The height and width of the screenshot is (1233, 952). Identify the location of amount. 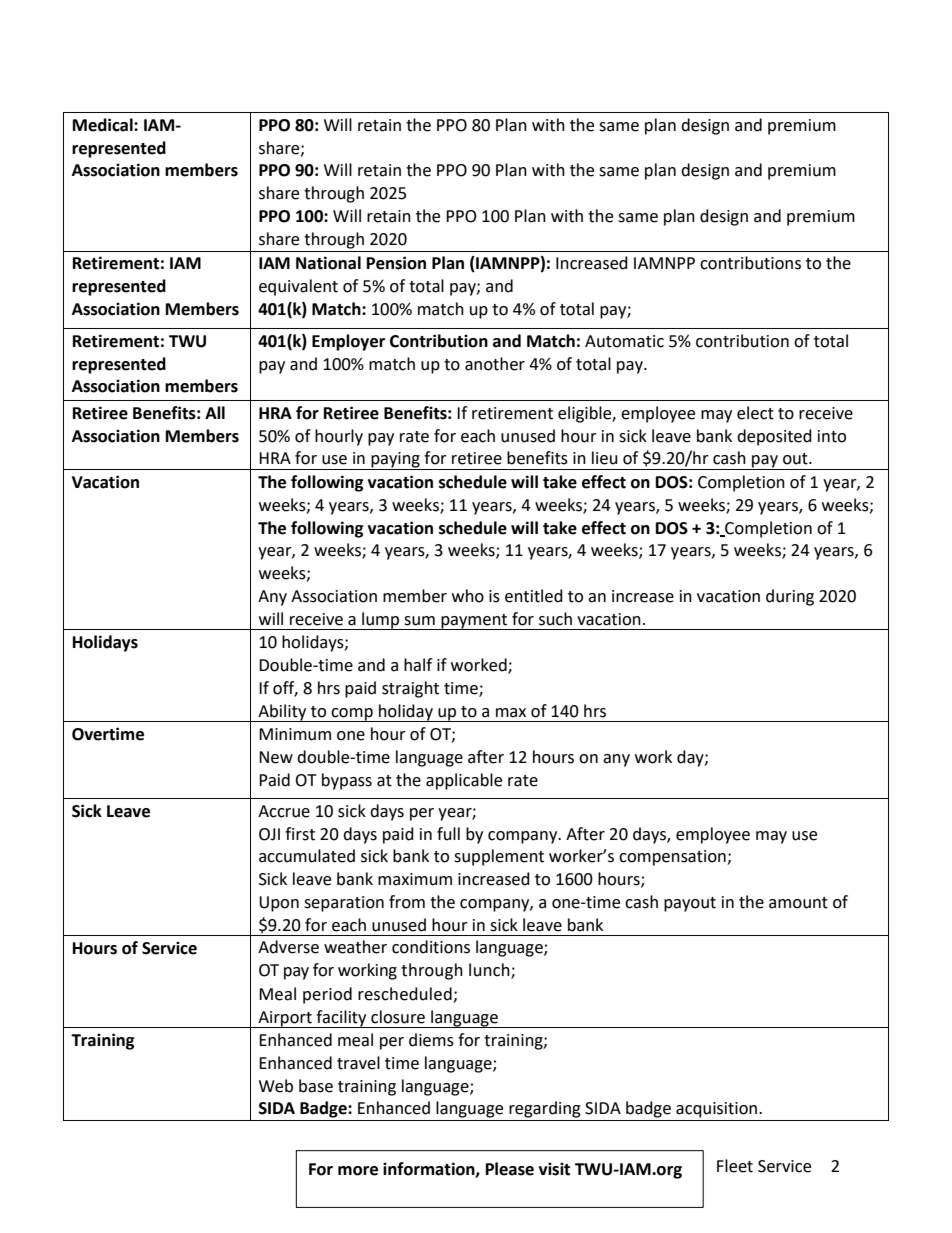
(798, 903).
